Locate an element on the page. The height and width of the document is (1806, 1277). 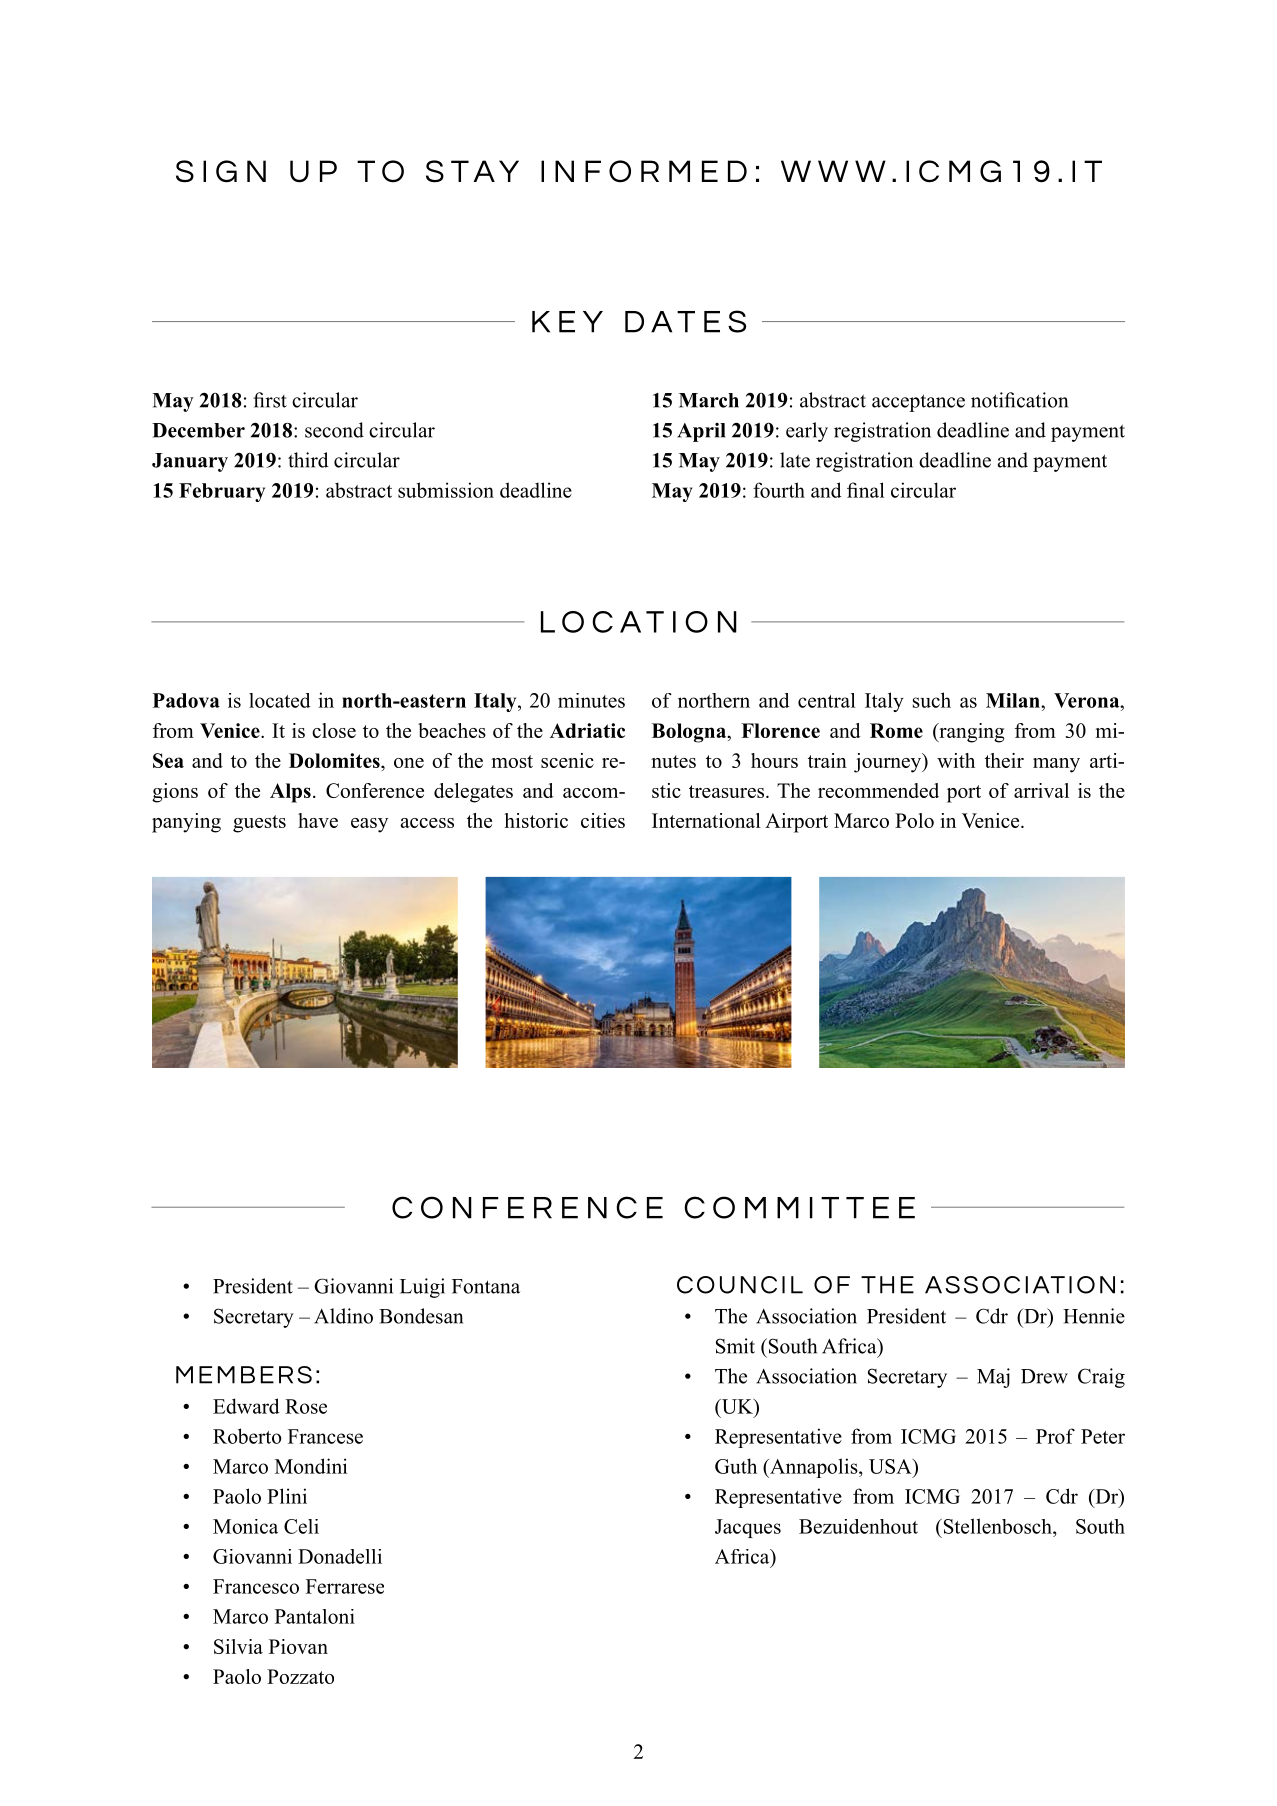
Francesco is located at coordinates (256, 1586).
